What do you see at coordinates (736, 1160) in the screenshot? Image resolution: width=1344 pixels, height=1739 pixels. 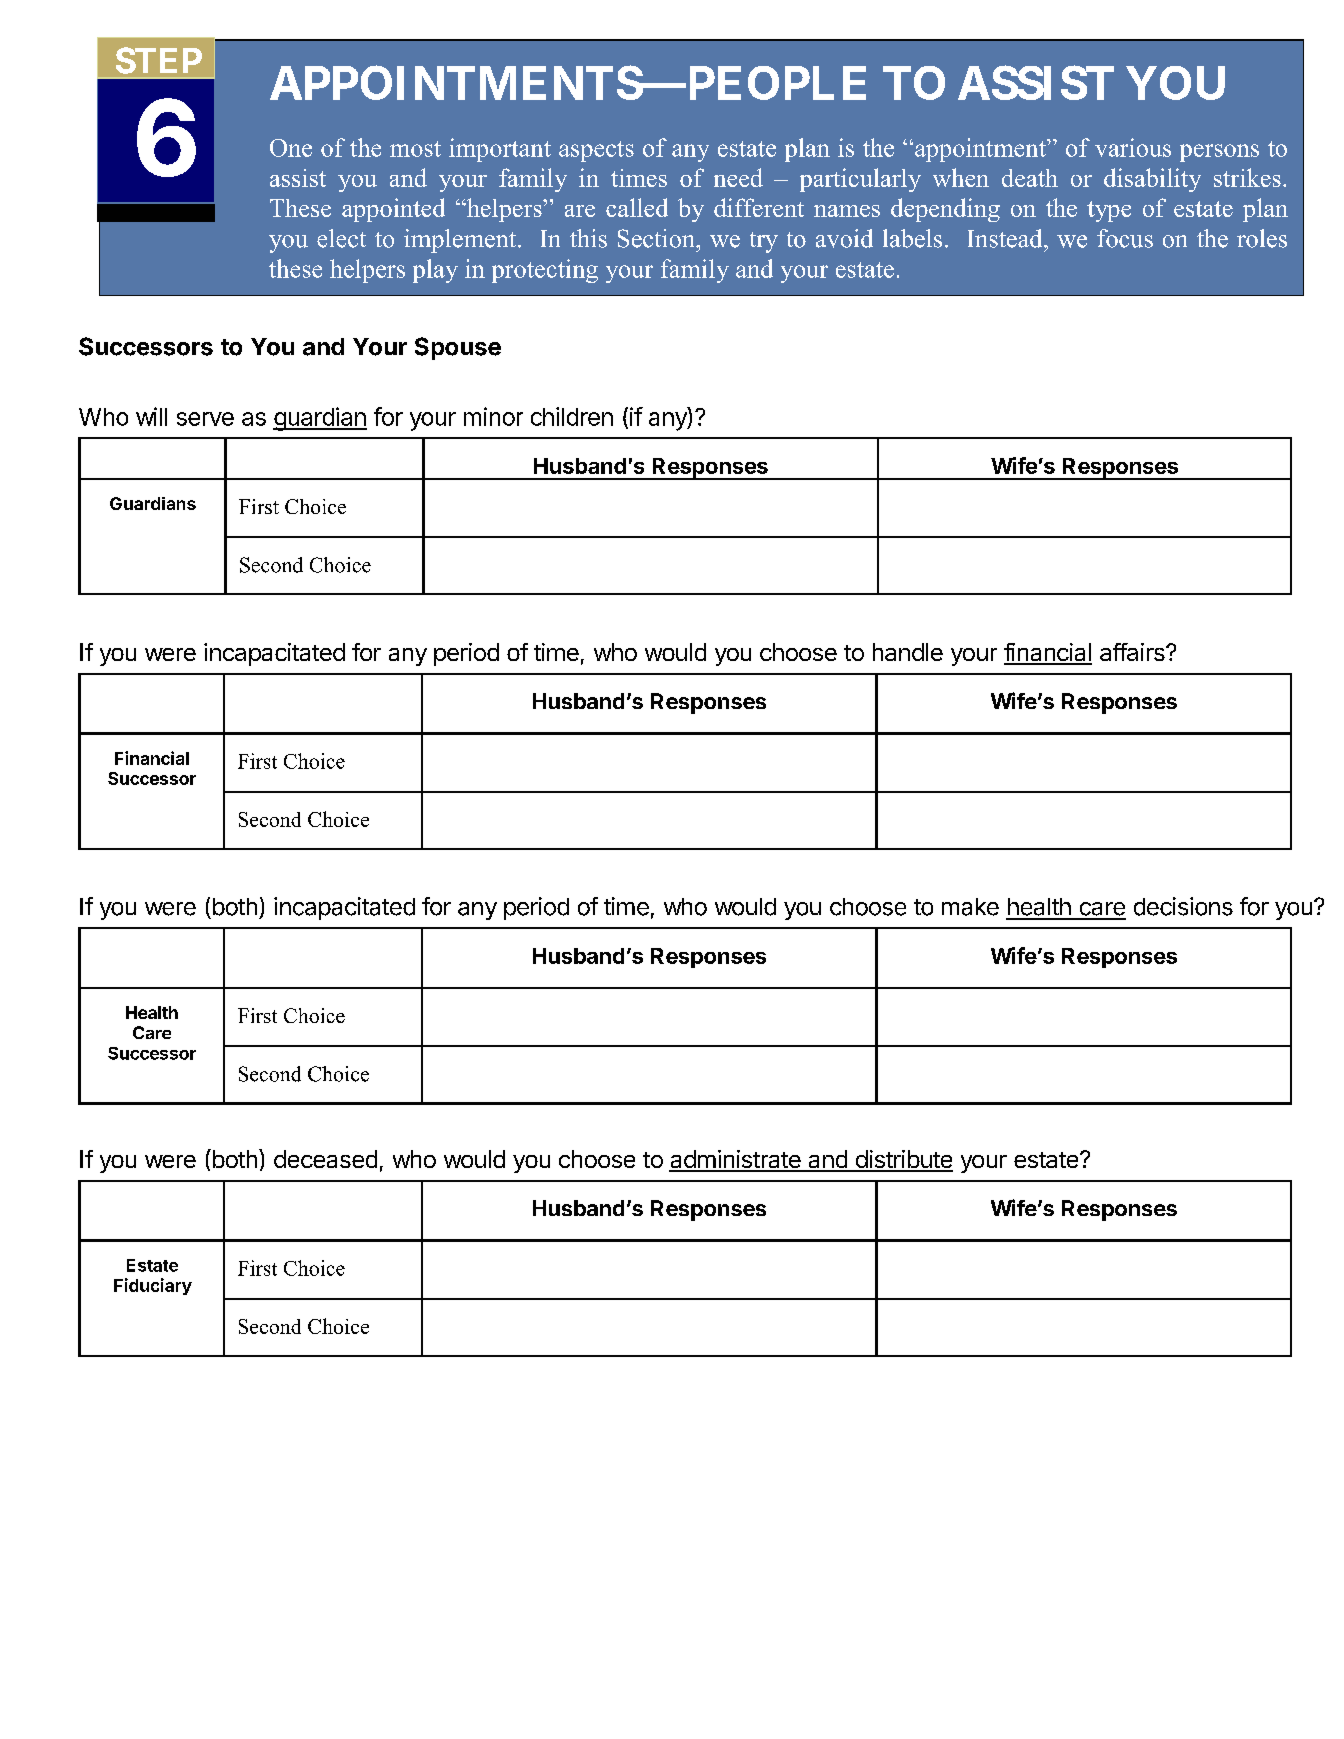 I see `administrate` at bounding box center [736, 1160].
